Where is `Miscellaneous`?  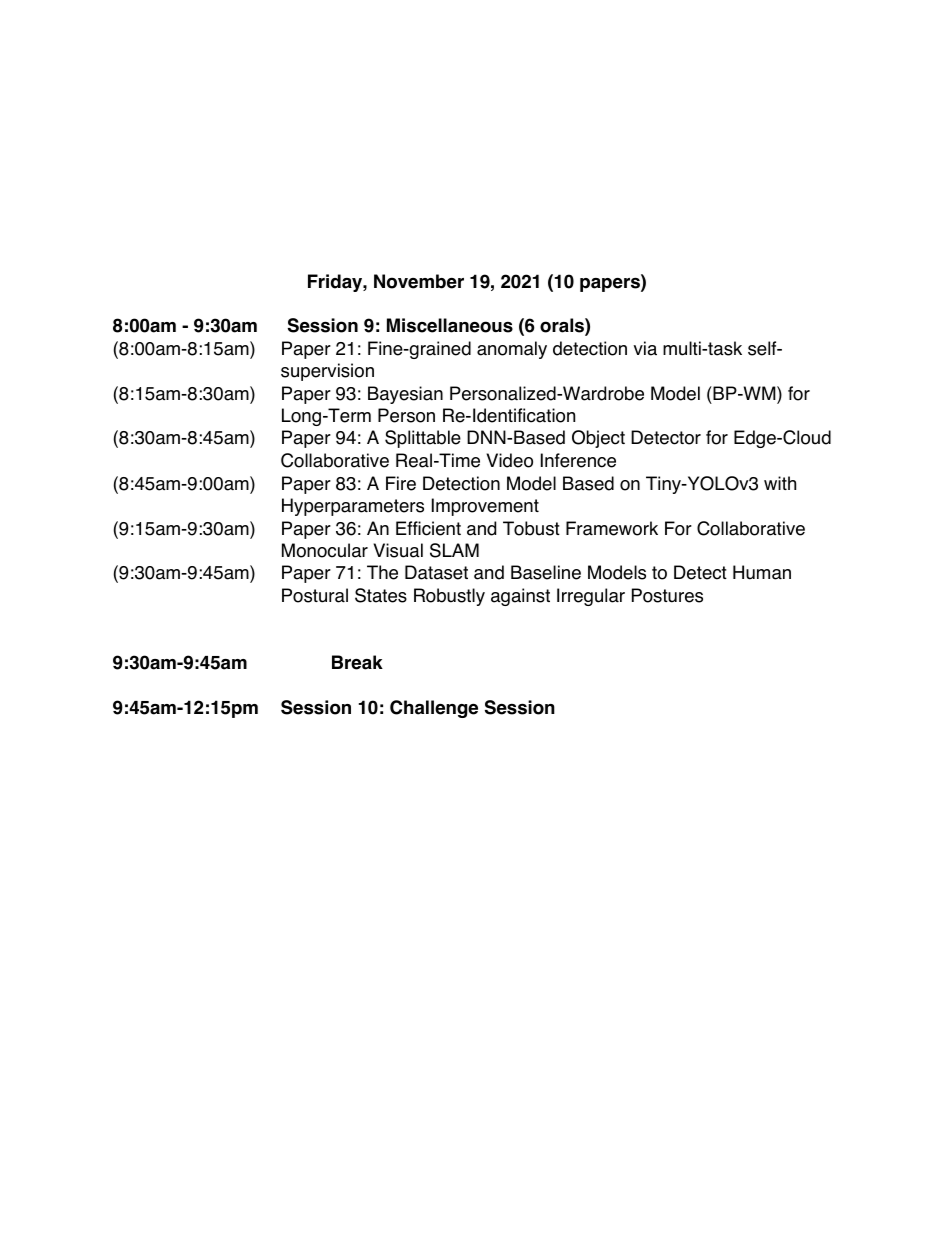 Miscellaneous is located at coordinates (450, 325).
